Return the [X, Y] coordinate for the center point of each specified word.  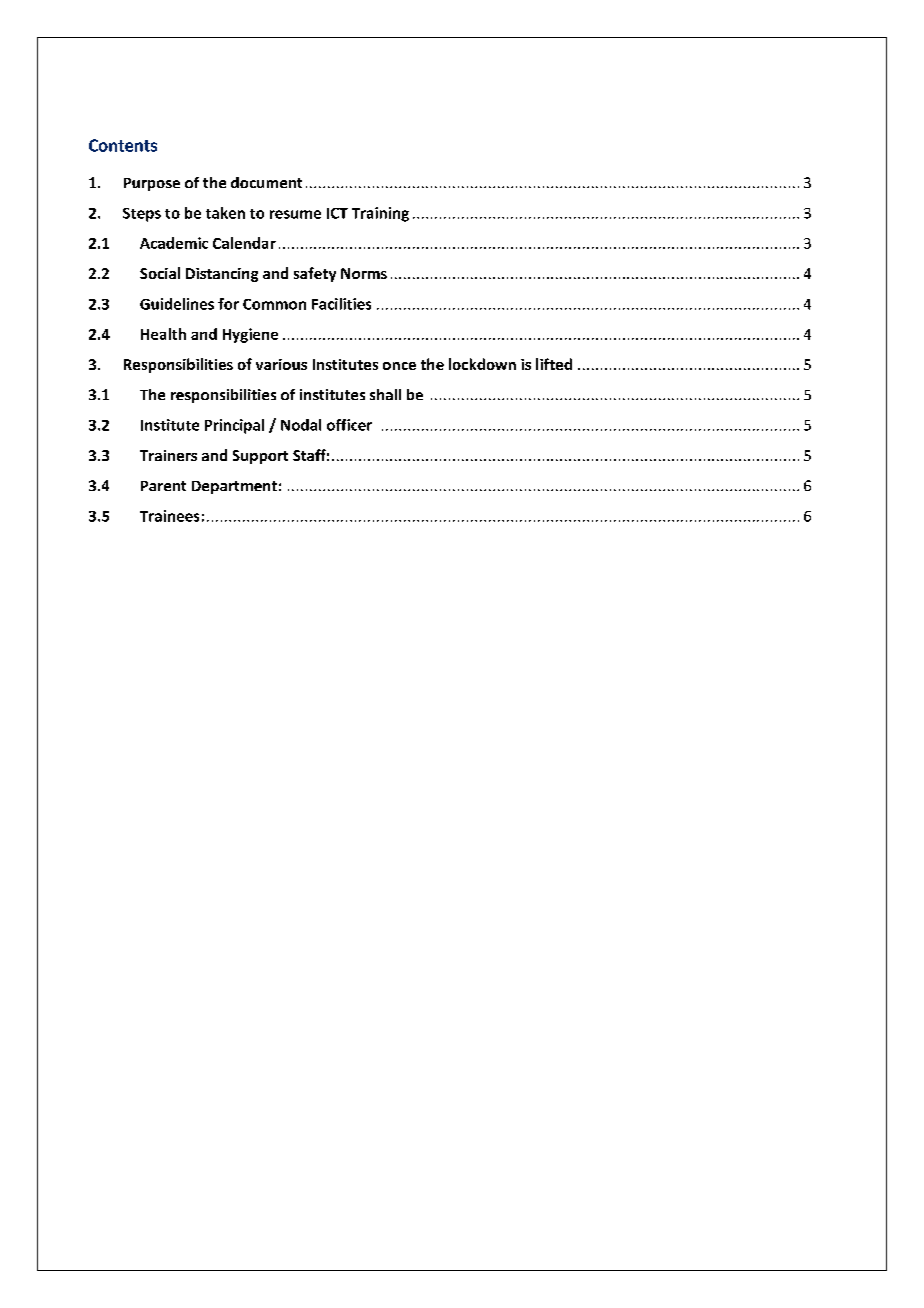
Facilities [341, 304]
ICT [337, 213]
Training [380, 214]
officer [349, 425]
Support [260, 457]
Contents [123, 145]
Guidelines [177, 304]
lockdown [482, 364]
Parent [163, 486]
